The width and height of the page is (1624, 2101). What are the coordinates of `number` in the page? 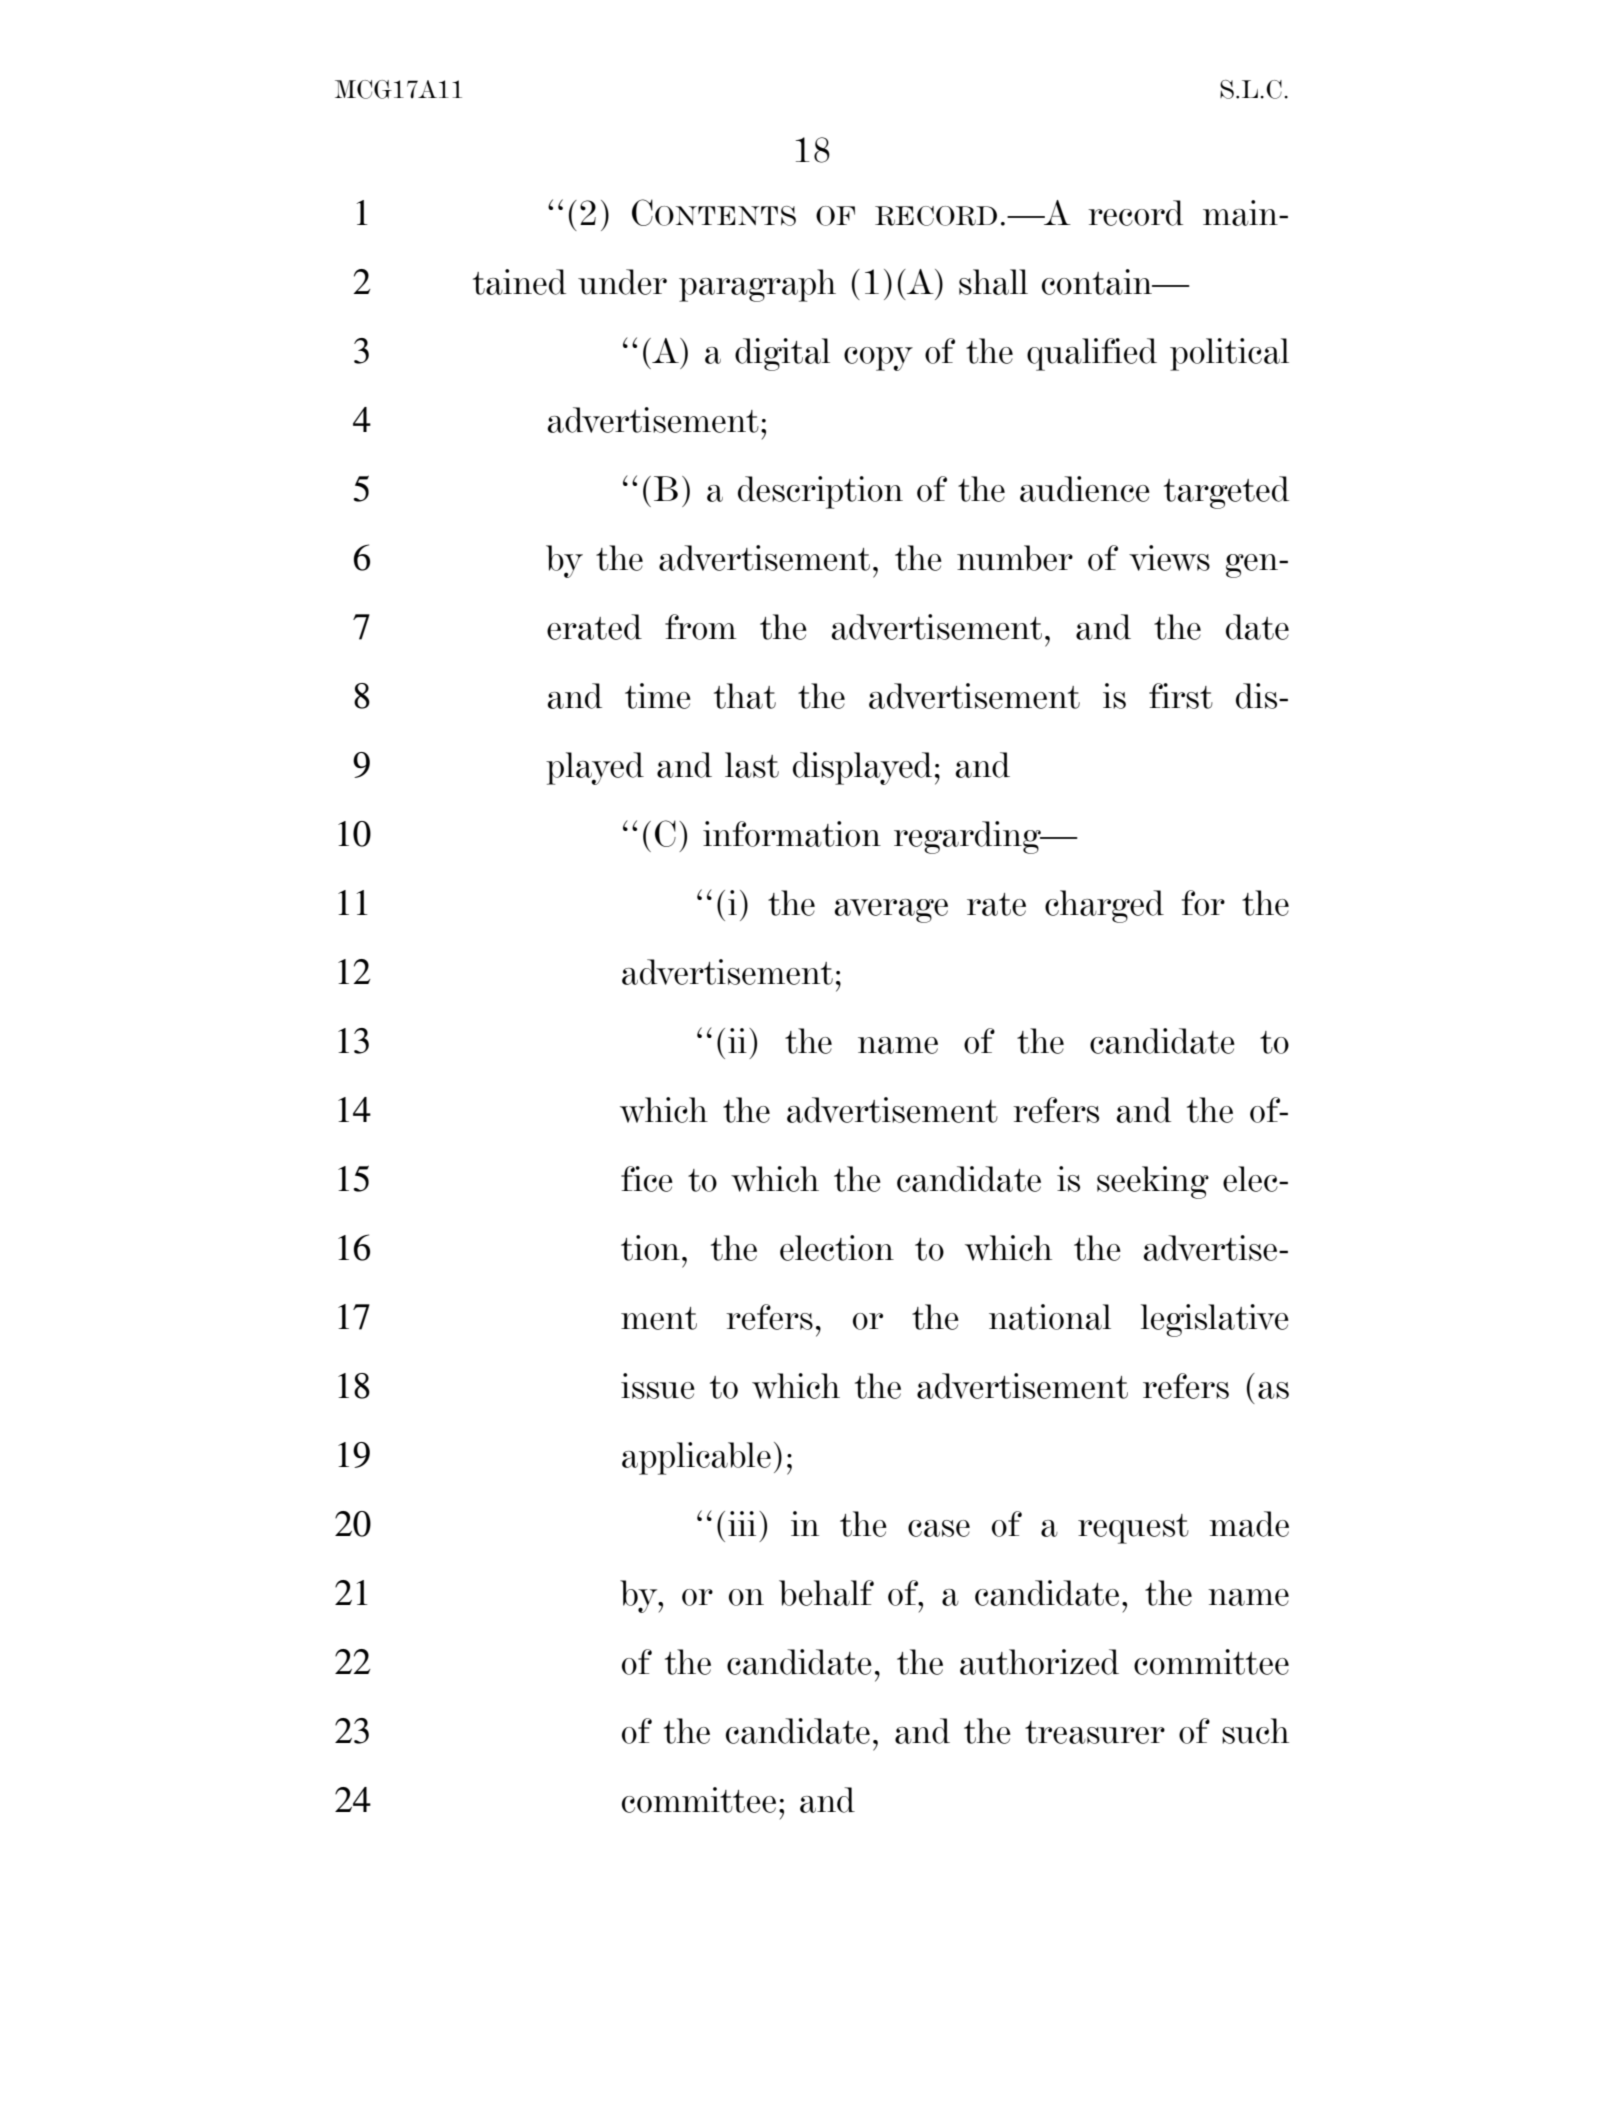 It's located at (1015, 558).
